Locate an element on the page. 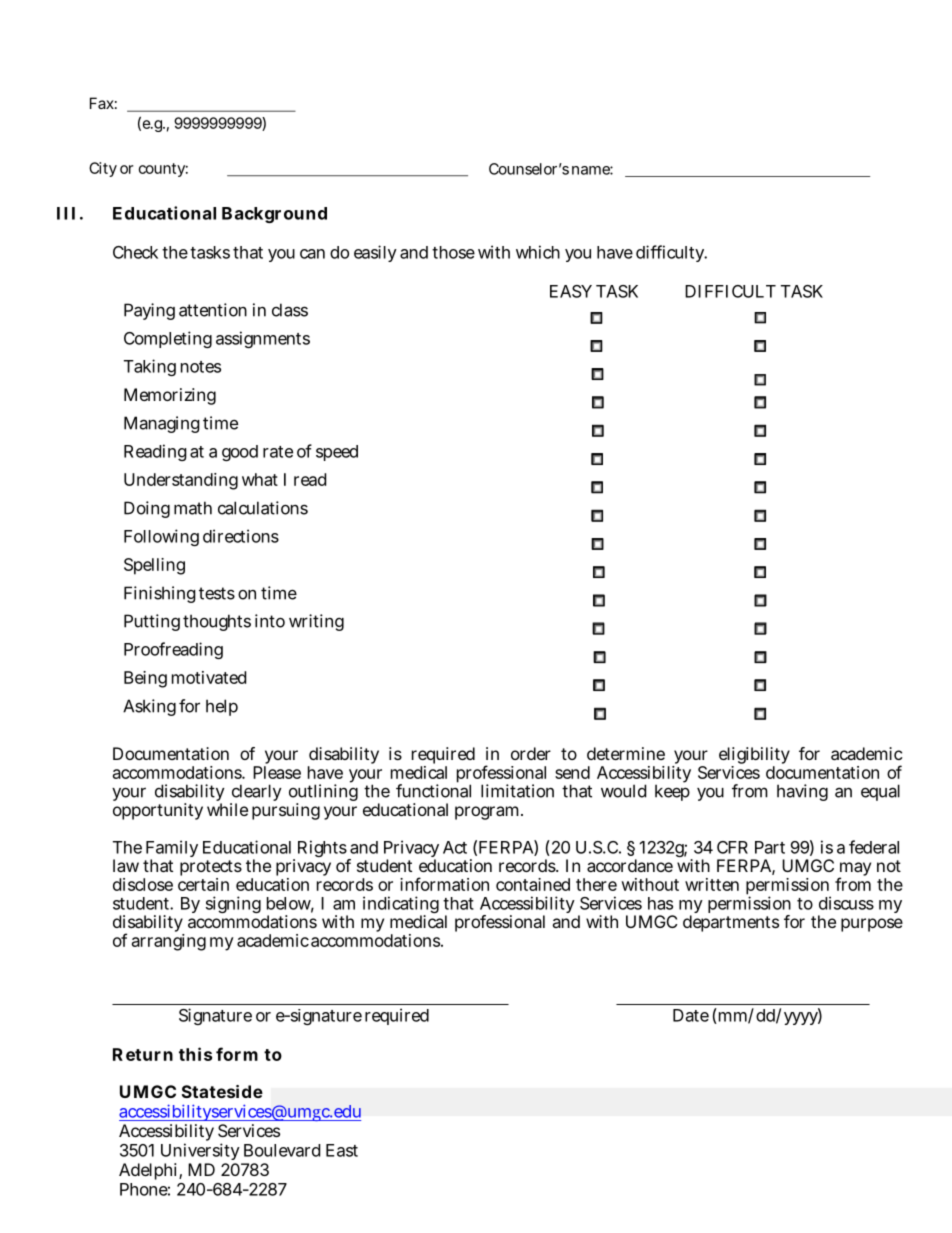 This document has height=1233, width=952. those is located at coordinates (453, 252).
